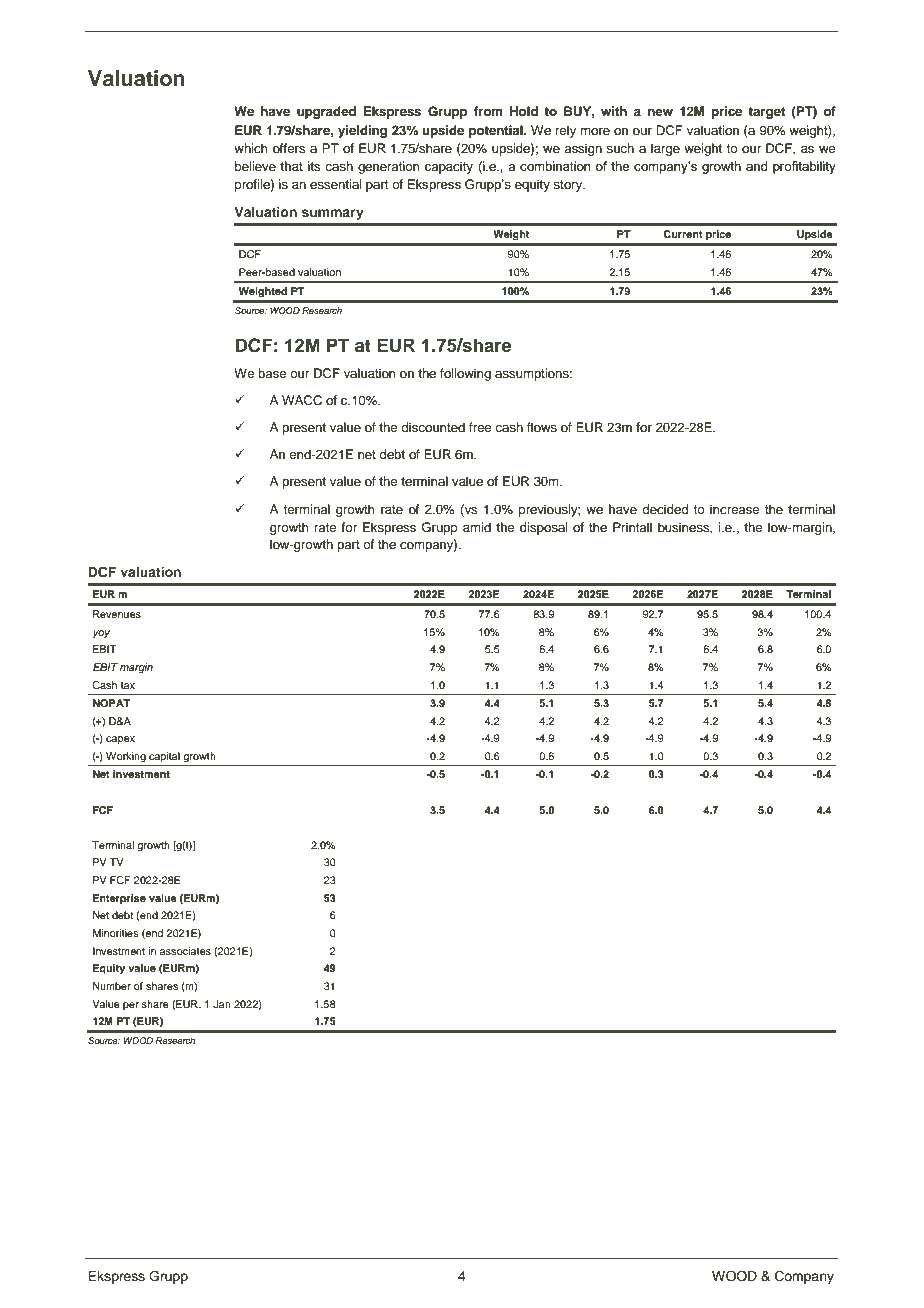 Image resolution: width=924 pixels, height=1308 pixels. I want to click on Jan, so click(222, 1004).
